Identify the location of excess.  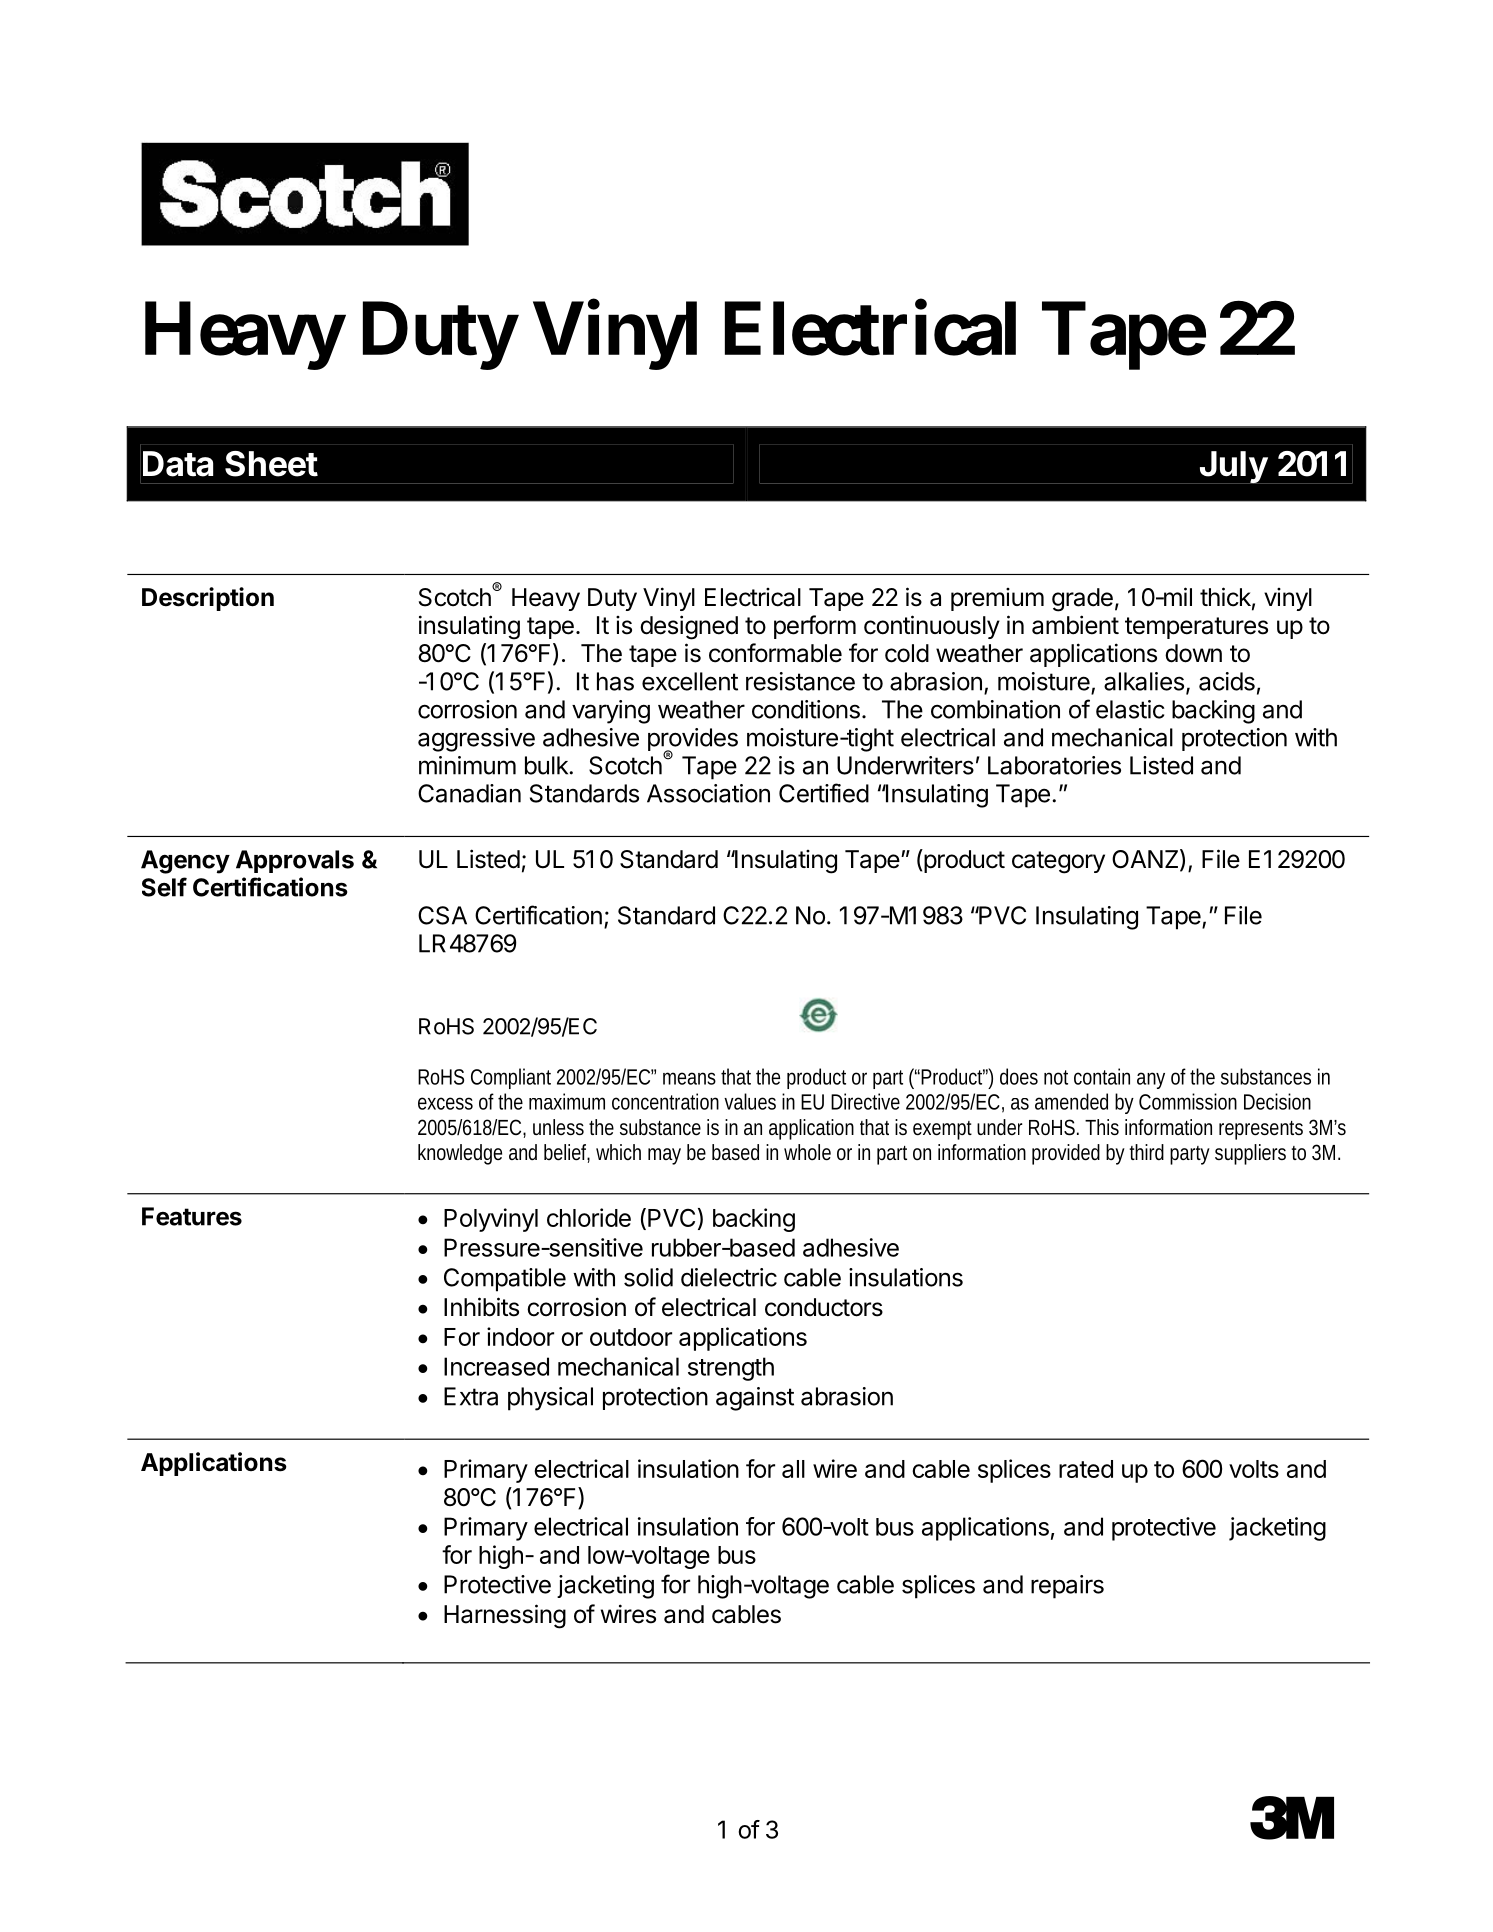
(445, 1103).
